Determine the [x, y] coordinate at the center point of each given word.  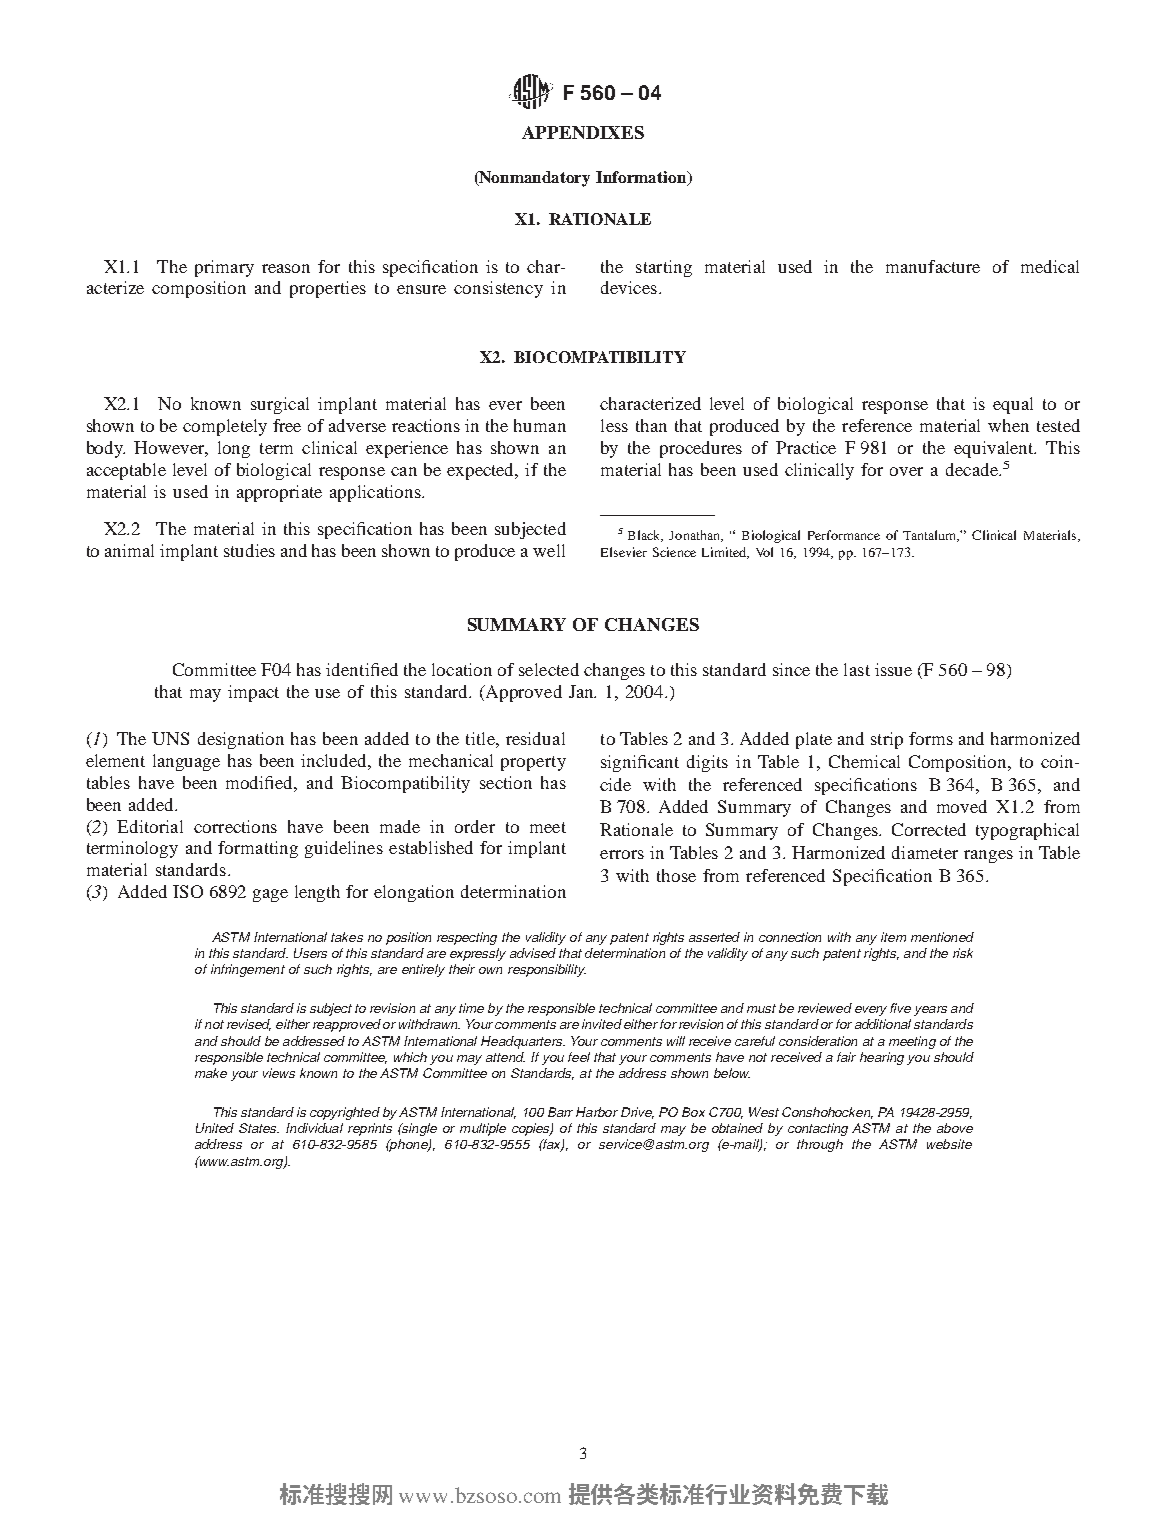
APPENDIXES [583, 132]
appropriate [279, 493]
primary [224, 268]
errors [622, 854]
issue [893, 669]
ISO [188, 891]
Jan [582, 691]
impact [253, 693]
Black [645, 536]
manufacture [933, 266]
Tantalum [931, 536]
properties [328, 289]
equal [1013, 405]
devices [629, 287]
